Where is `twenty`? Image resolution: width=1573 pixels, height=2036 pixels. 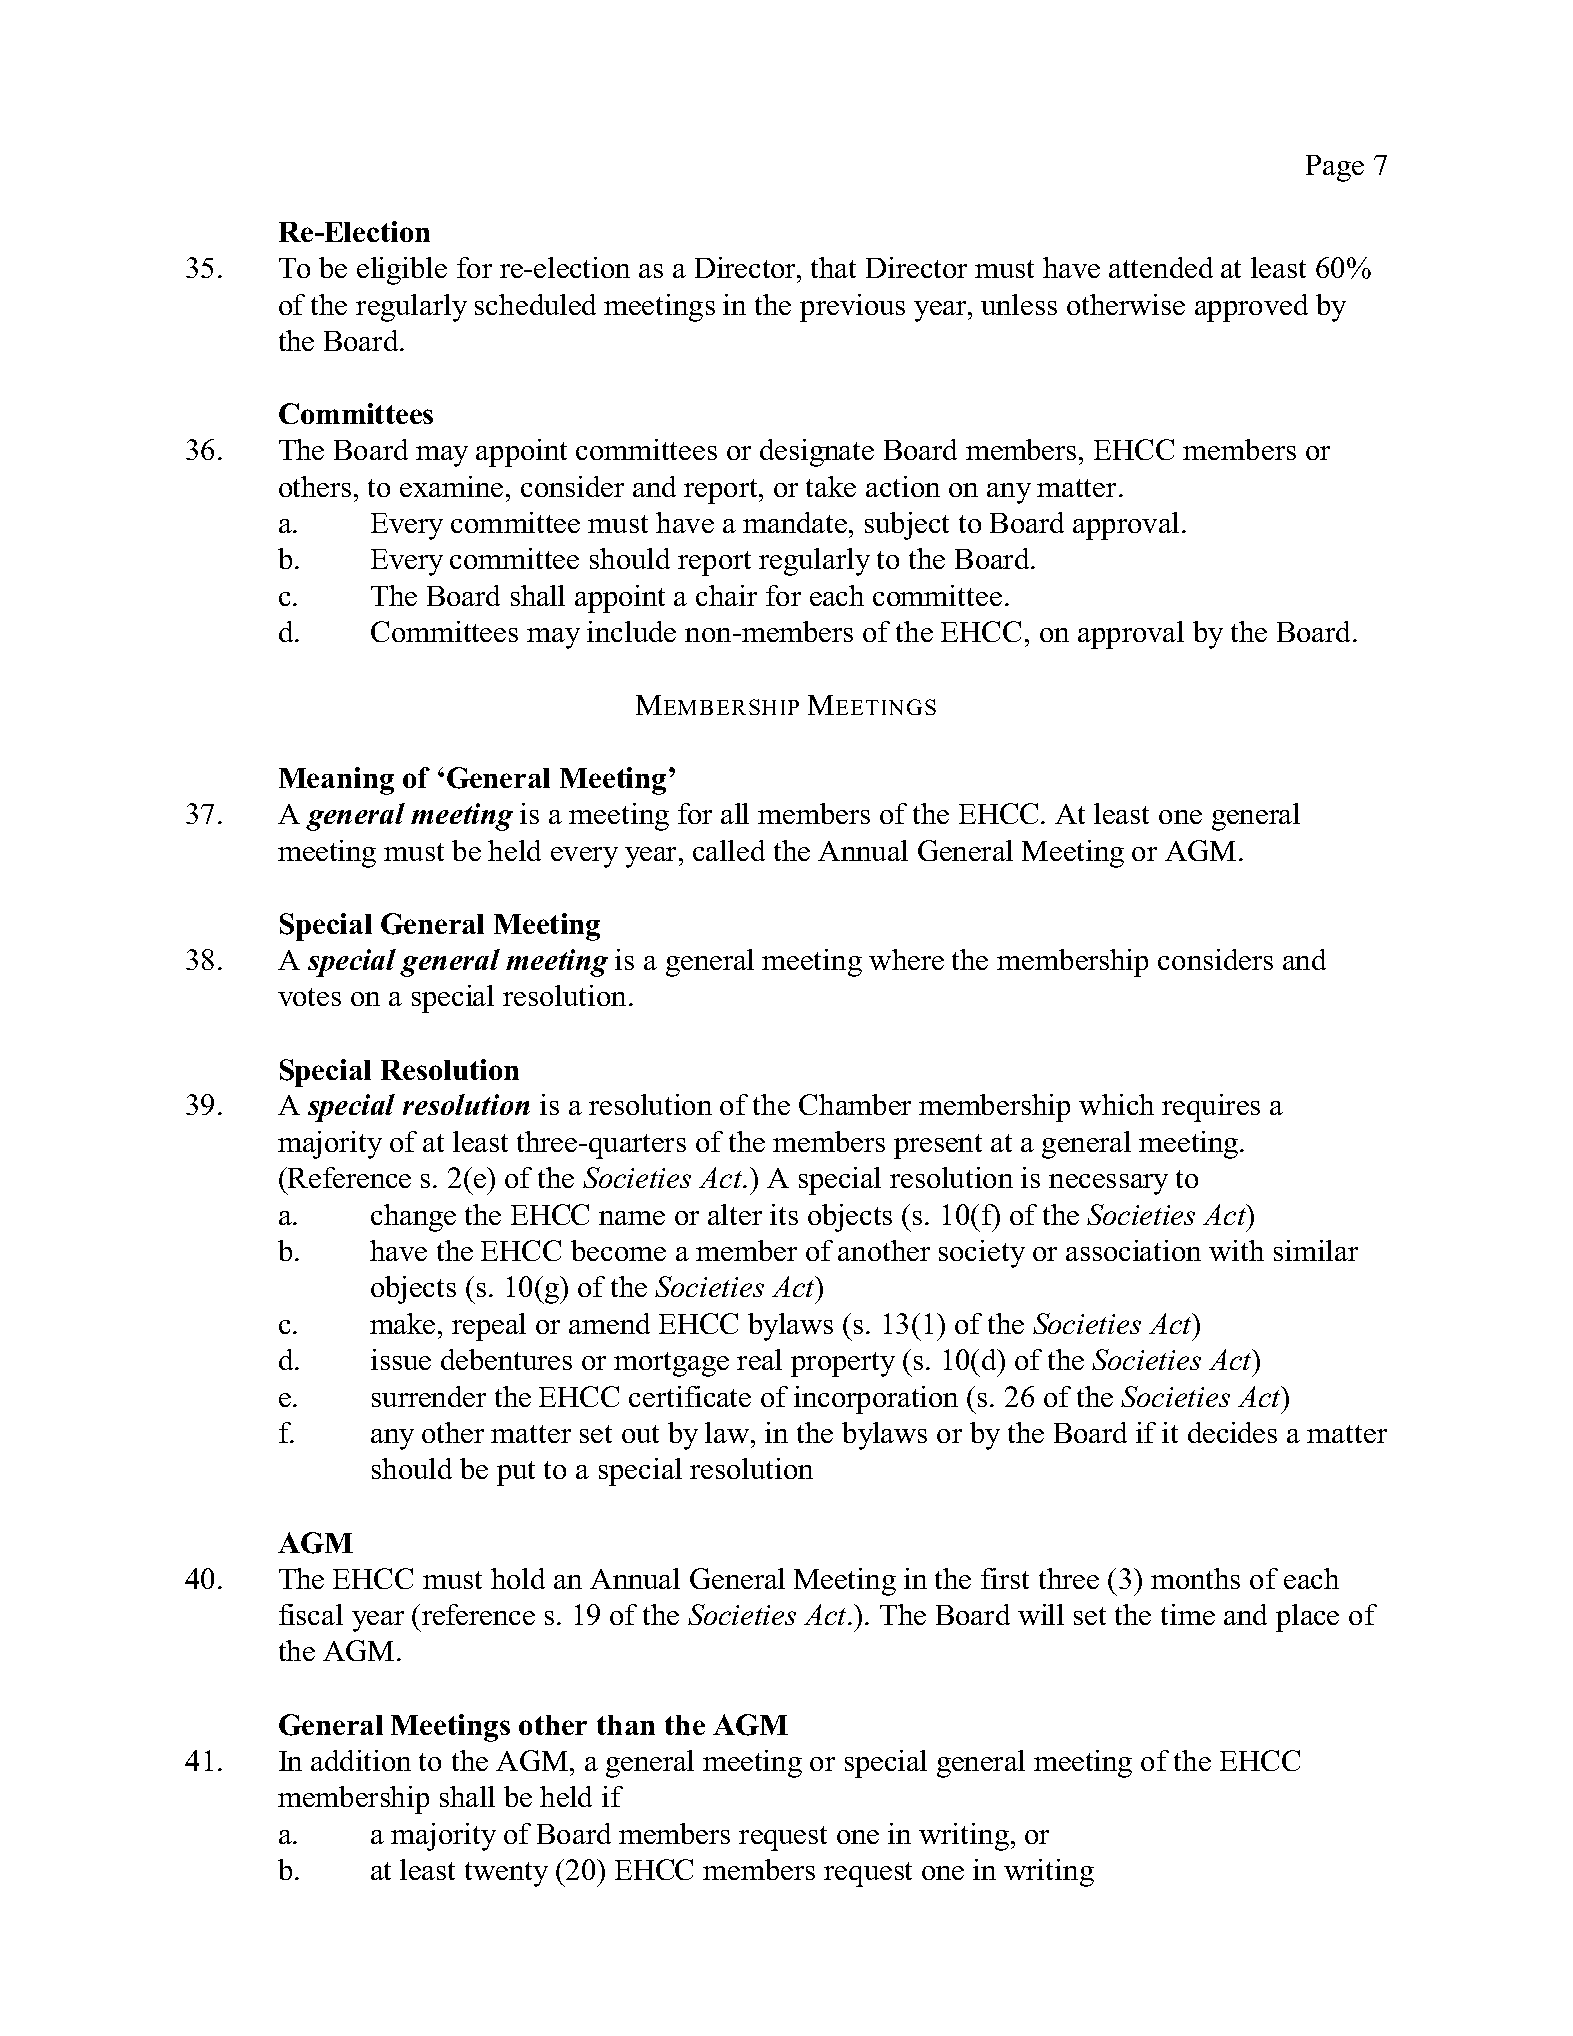 twenty is located at coordinates (506, 1874).
